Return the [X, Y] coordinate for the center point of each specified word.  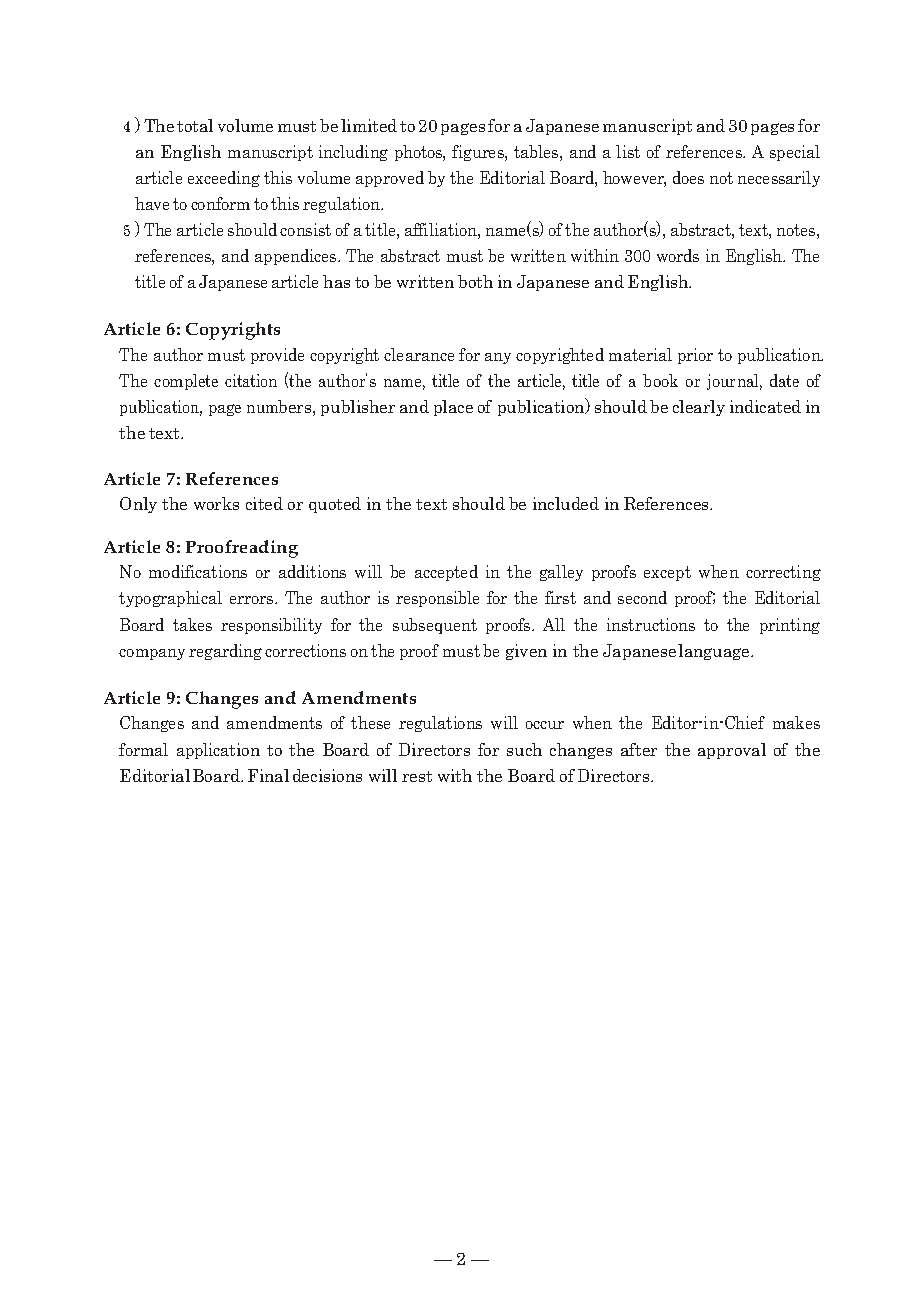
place [453, 408]
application [218, 751]
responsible [437, 599]
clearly [699, 408]
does [688, 177]
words [678, 255]
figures [479, 153]
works [216, 503]
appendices [297, 257]
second [642, 597]
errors [253, 600]
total [195, 125]
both [475, 281]
